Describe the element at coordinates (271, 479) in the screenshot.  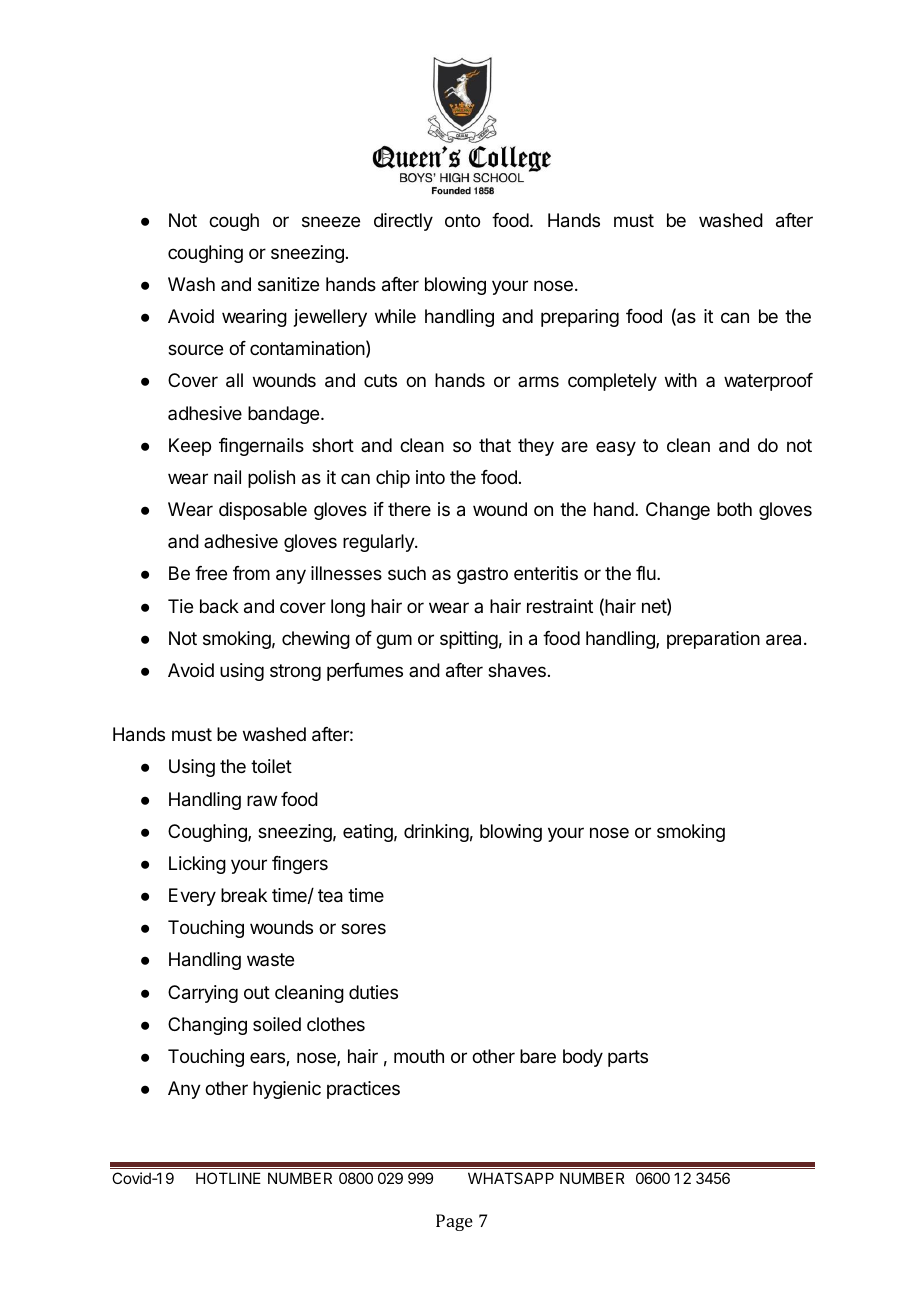
I see `polish` at that location.
